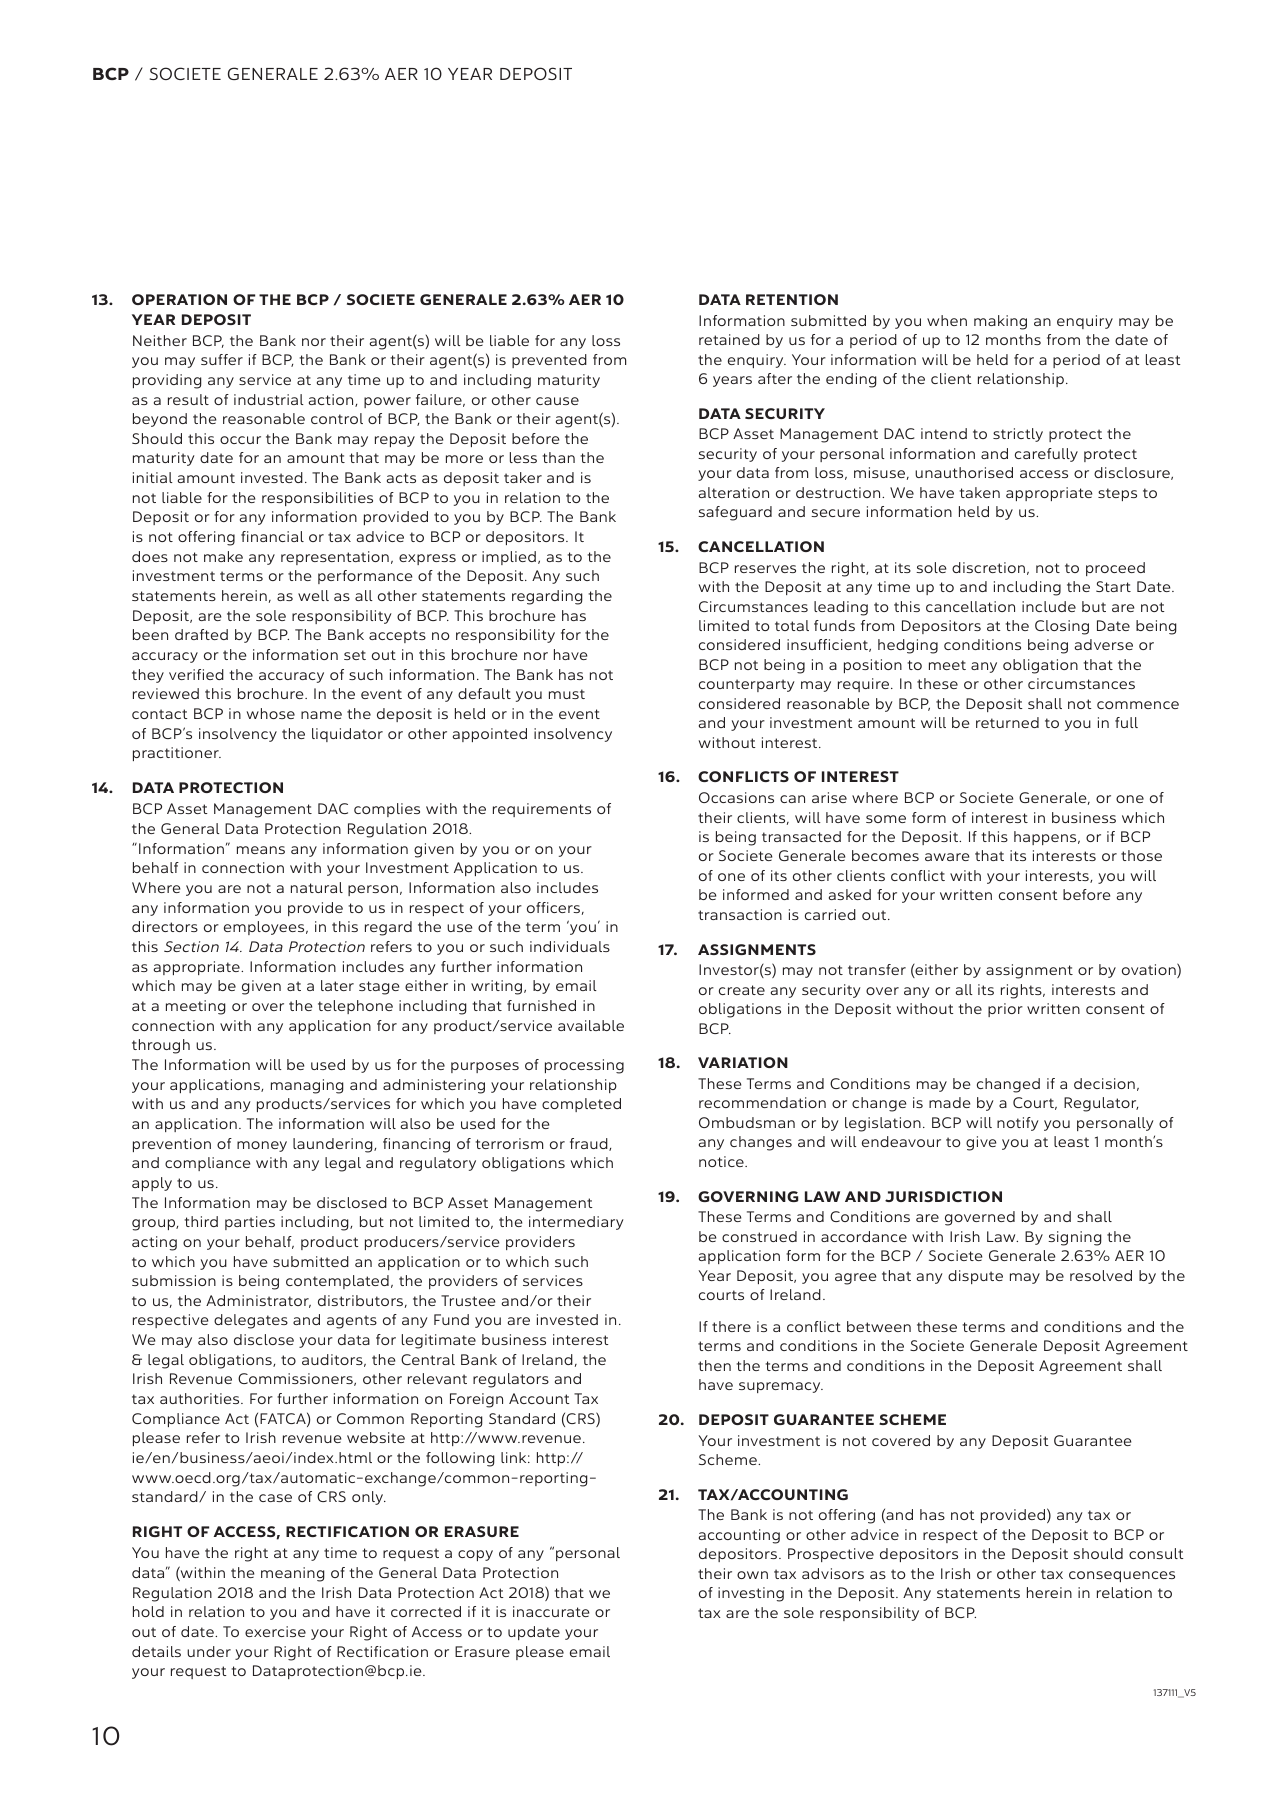 The width and height of the screenshot is (1286, 1819). I want to click on create, so click(742, 990).
